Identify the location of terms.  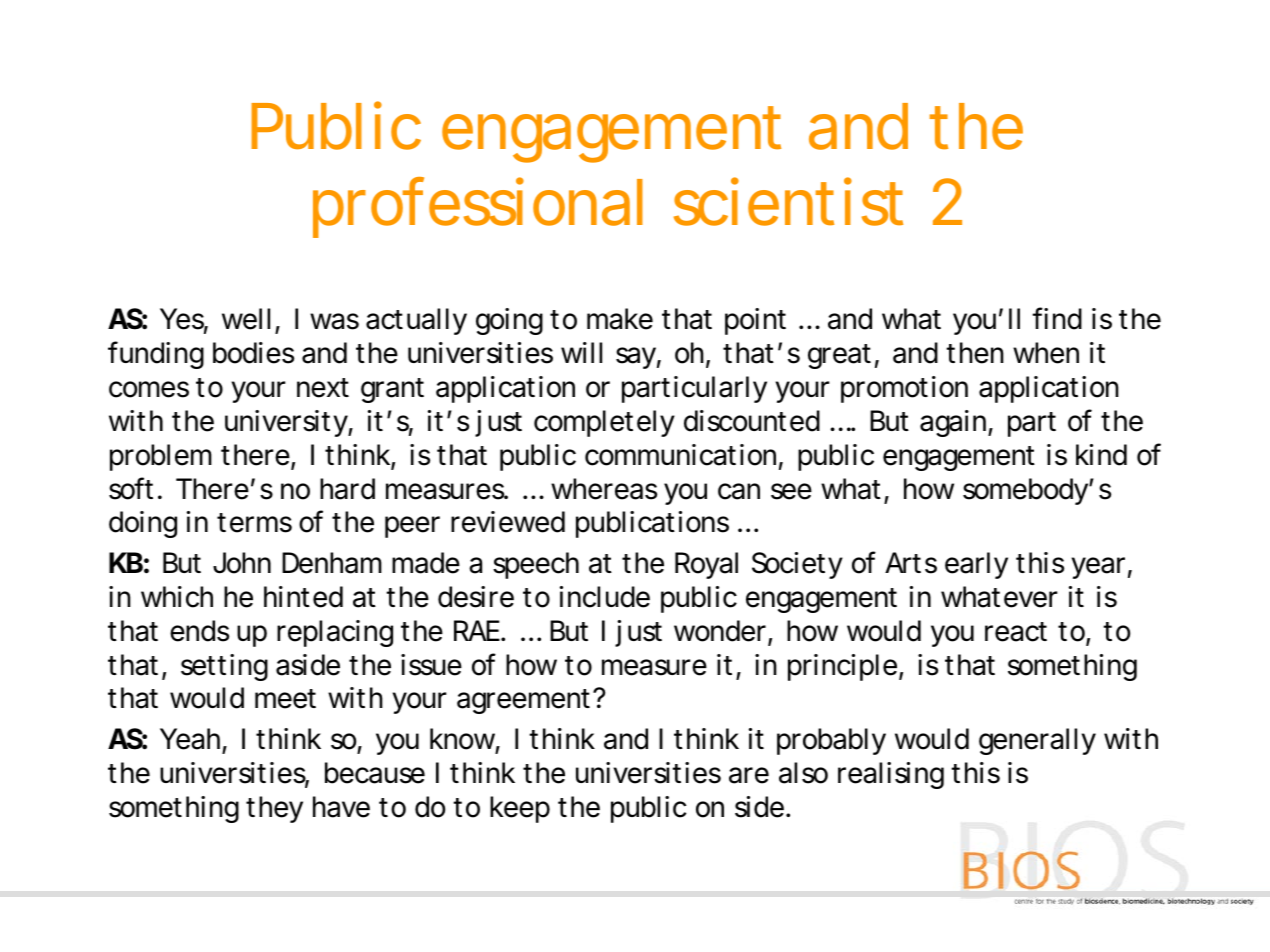
(254, 523).
